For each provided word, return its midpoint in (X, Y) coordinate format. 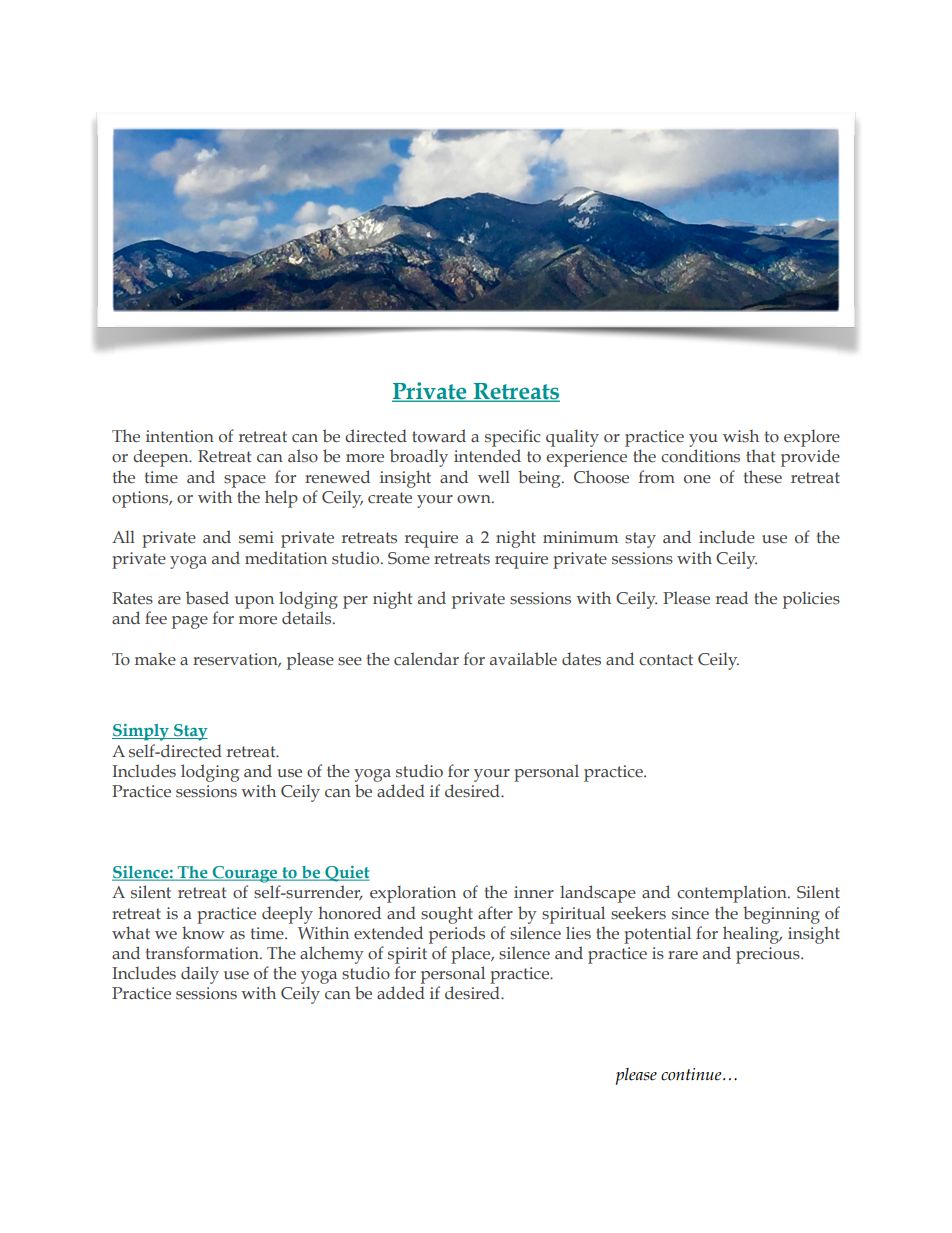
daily (200, 975)
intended (487, 456)
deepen (162, 458)
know (203, 933)
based (207, 598)
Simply (141, 732)
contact (666, 660)
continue (692, 1074)
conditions (700, 456)
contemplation (733, 894)
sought (447, 915)
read (732, 598)
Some (409, 558)
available (523, 659)
